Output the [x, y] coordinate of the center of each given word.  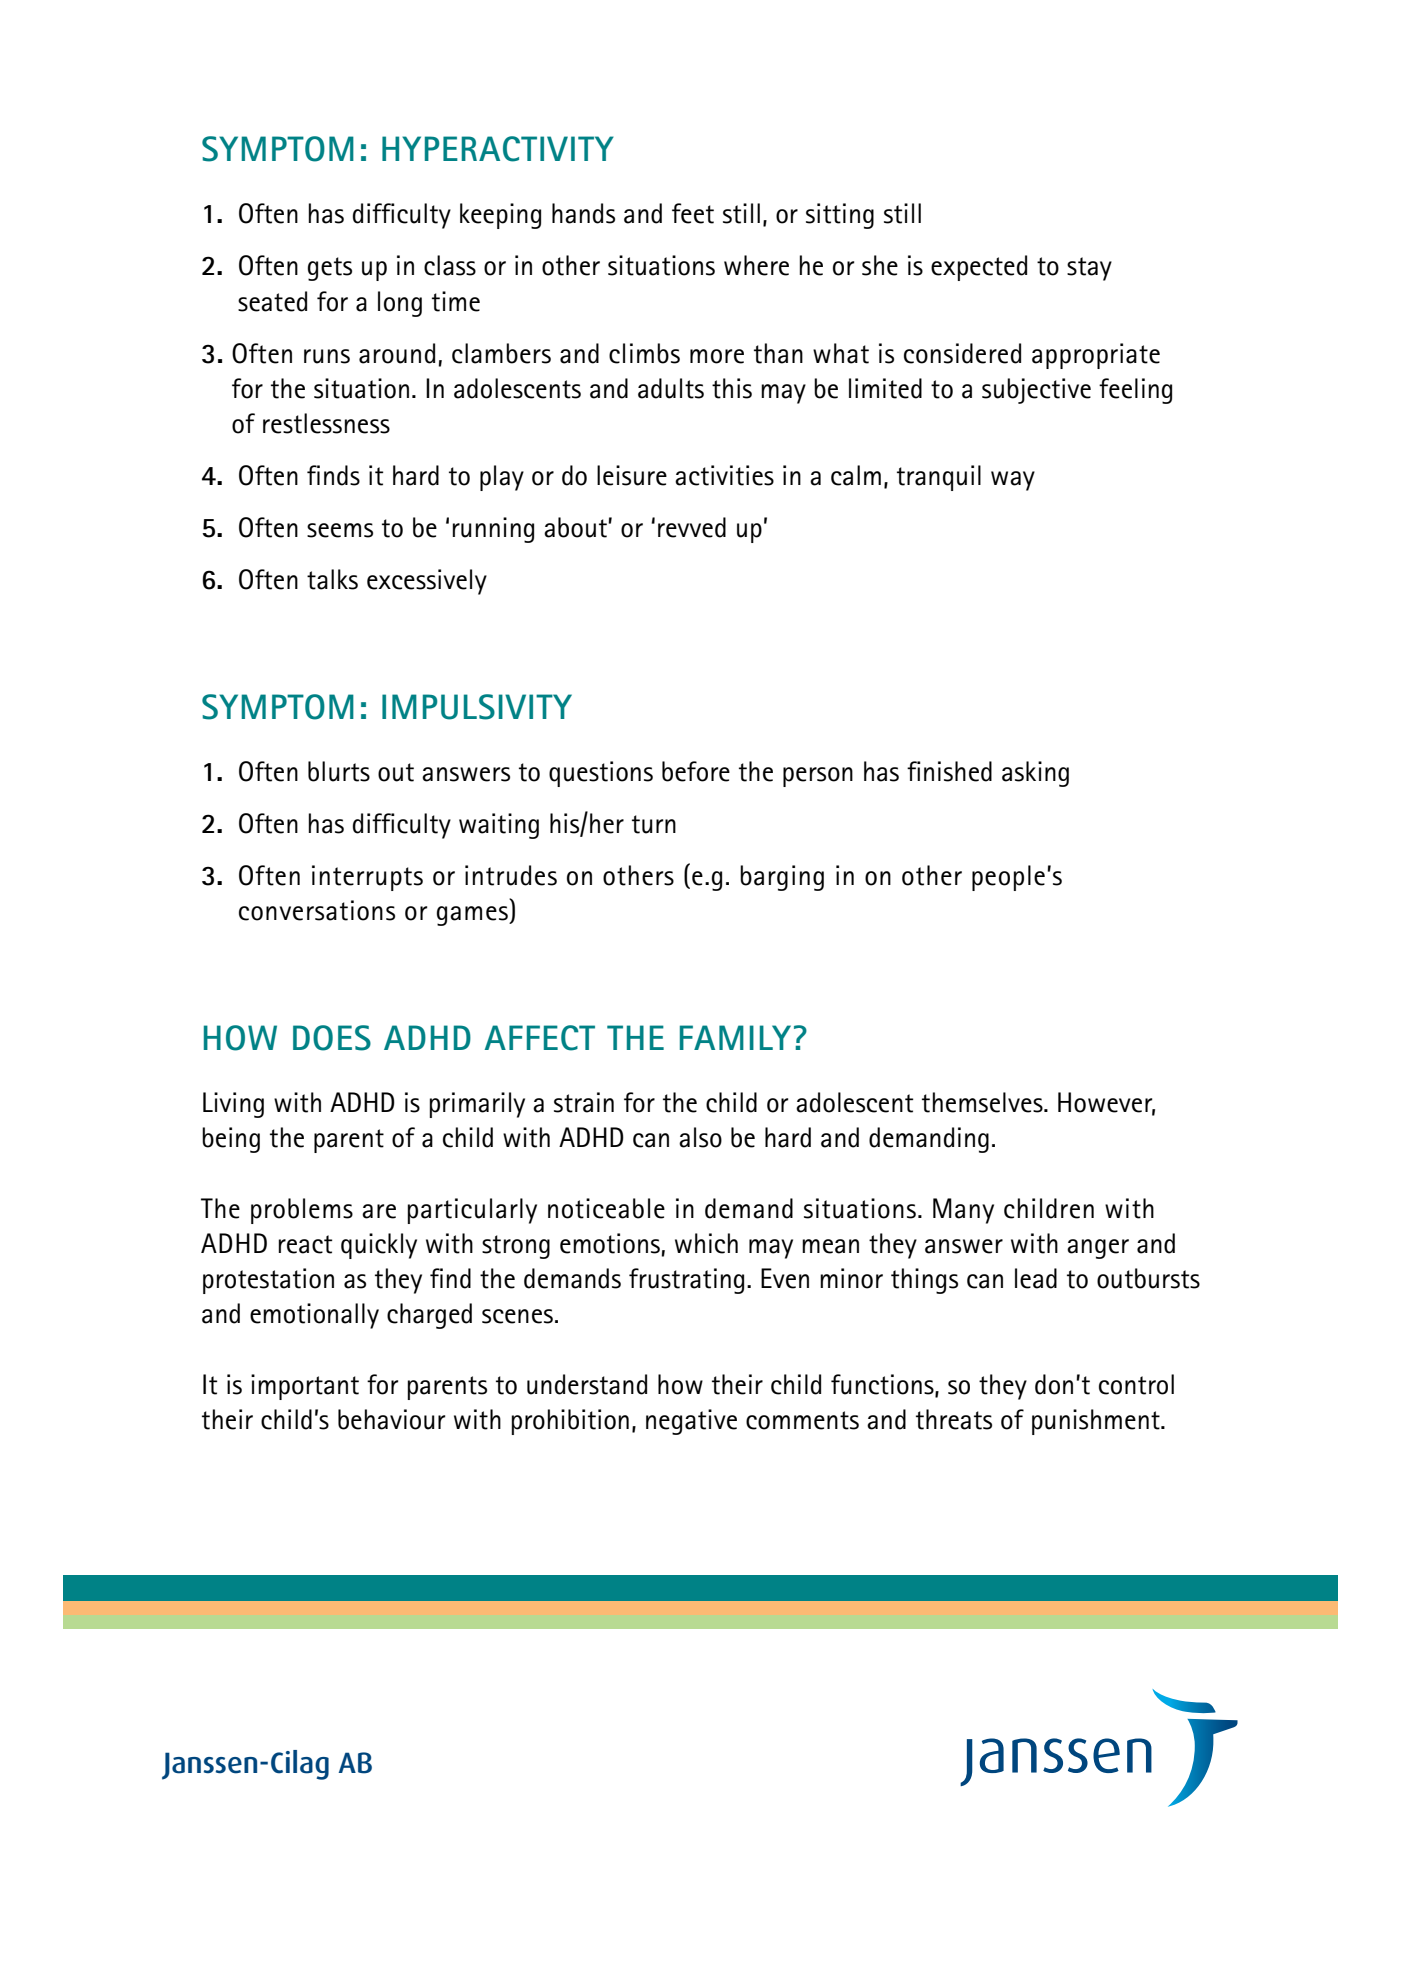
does [332, 1038]
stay [1089, 269]
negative [691, 1422]
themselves [983, 1102]
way [1013, 481]
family [735, 1037]
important [305, 1387]
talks [332, 579]
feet [693, 213]
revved [692, 527]
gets [330, 269]
